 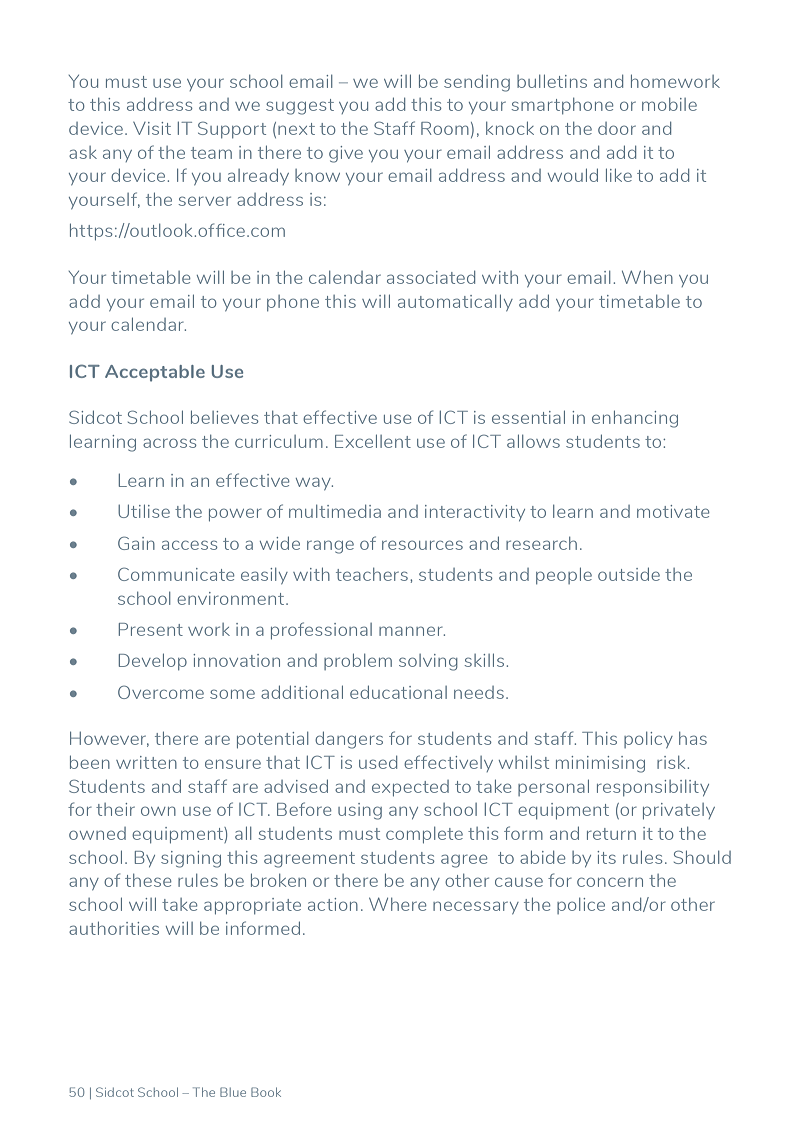 I want to click on enhancing, so click(x=635, y=419).
